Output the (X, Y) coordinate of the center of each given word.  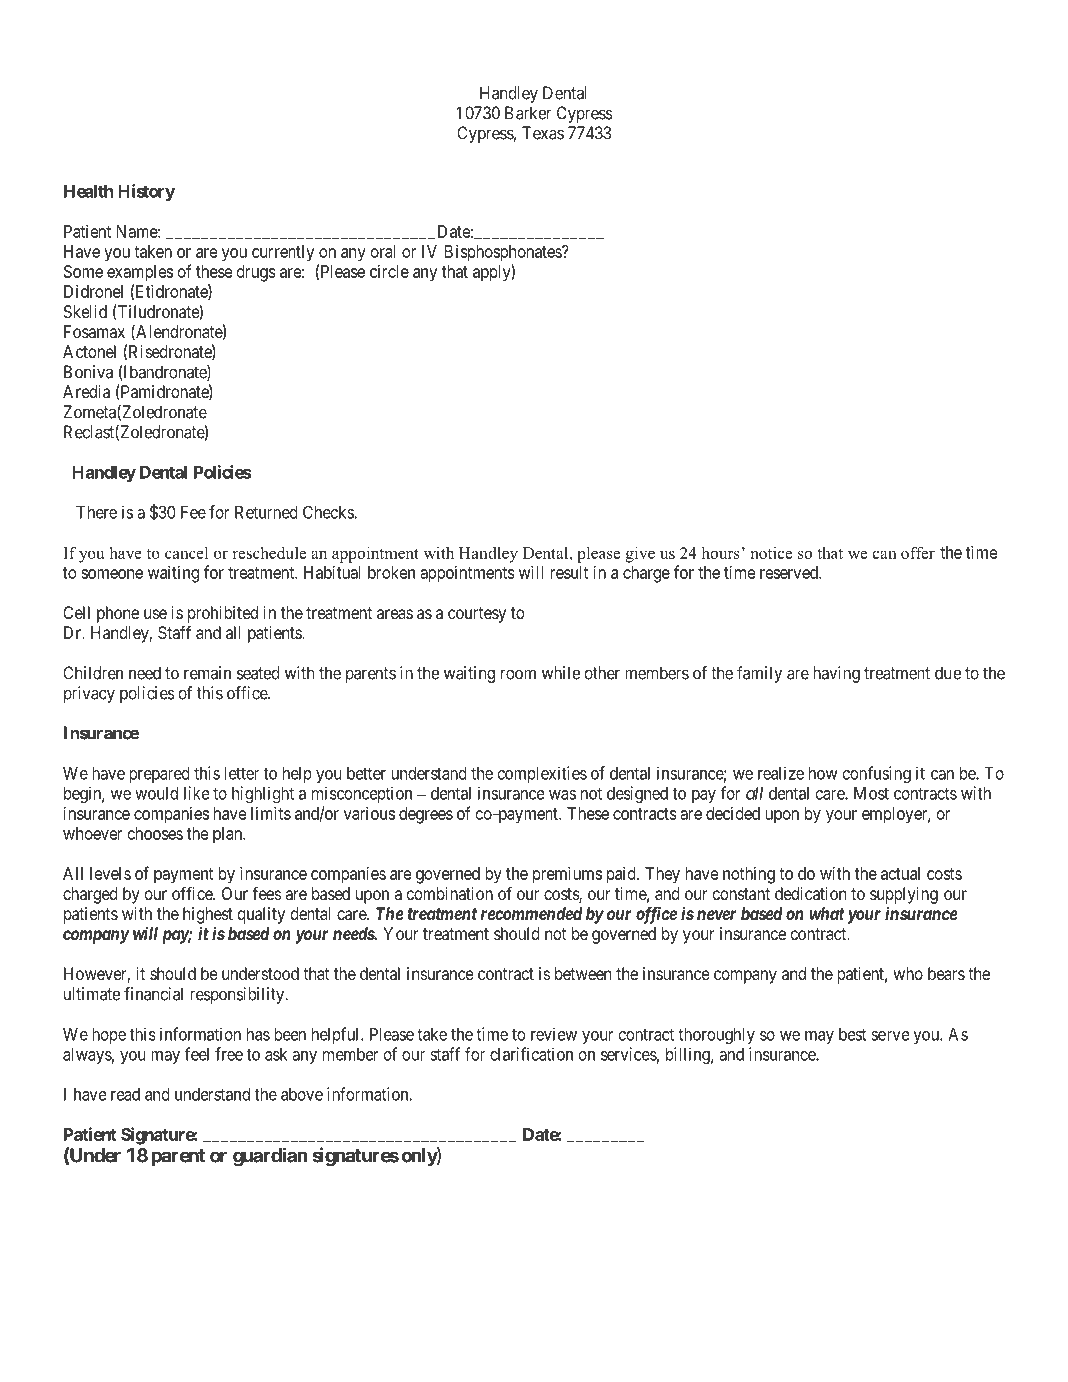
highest (208, 915)
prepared (159, 775)
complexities (542, 774)
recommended (531, 913)
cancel (186, 553)
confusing (877, 775)
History (146, 192)
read (125, 1094)
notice (771, 553)
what (827, 913)
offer (918, 552)
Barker (528, 113)
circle (389, 271)
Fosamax (94, 331)
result (569, 572)
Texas (543, 133)
